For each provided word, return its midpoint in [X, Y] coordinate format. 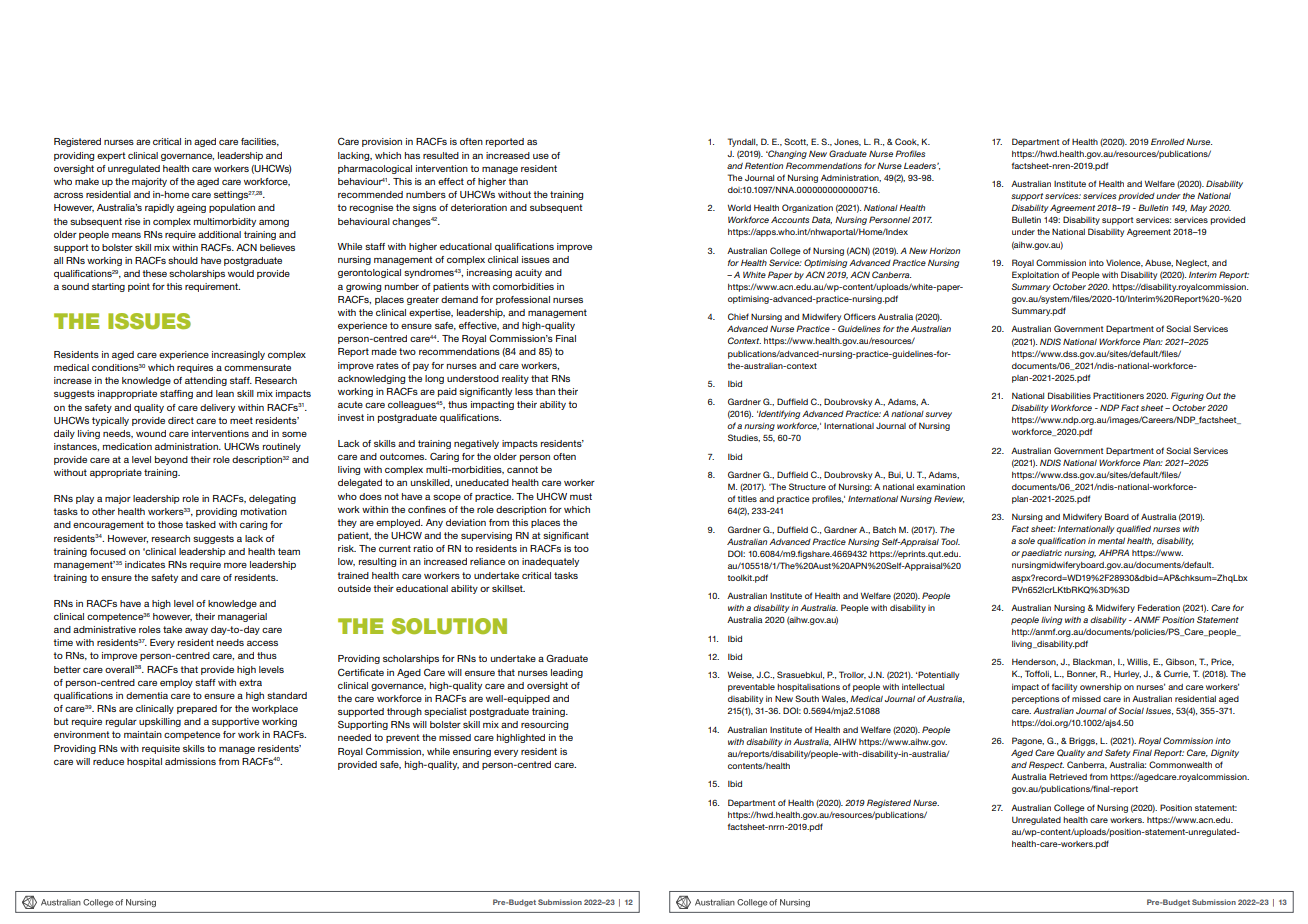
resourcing [544, 725]
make [87, 181]
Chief [738, 316]
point [139, 287]
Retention [764, 165]
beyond [171, 460]
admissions [190, 761]
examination [941, 487]
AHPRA [1114, 552]
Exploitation [1035, 275]
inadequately [550, 562]
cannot [522, 469]
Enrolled [1168, 141]
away [196, 631]
